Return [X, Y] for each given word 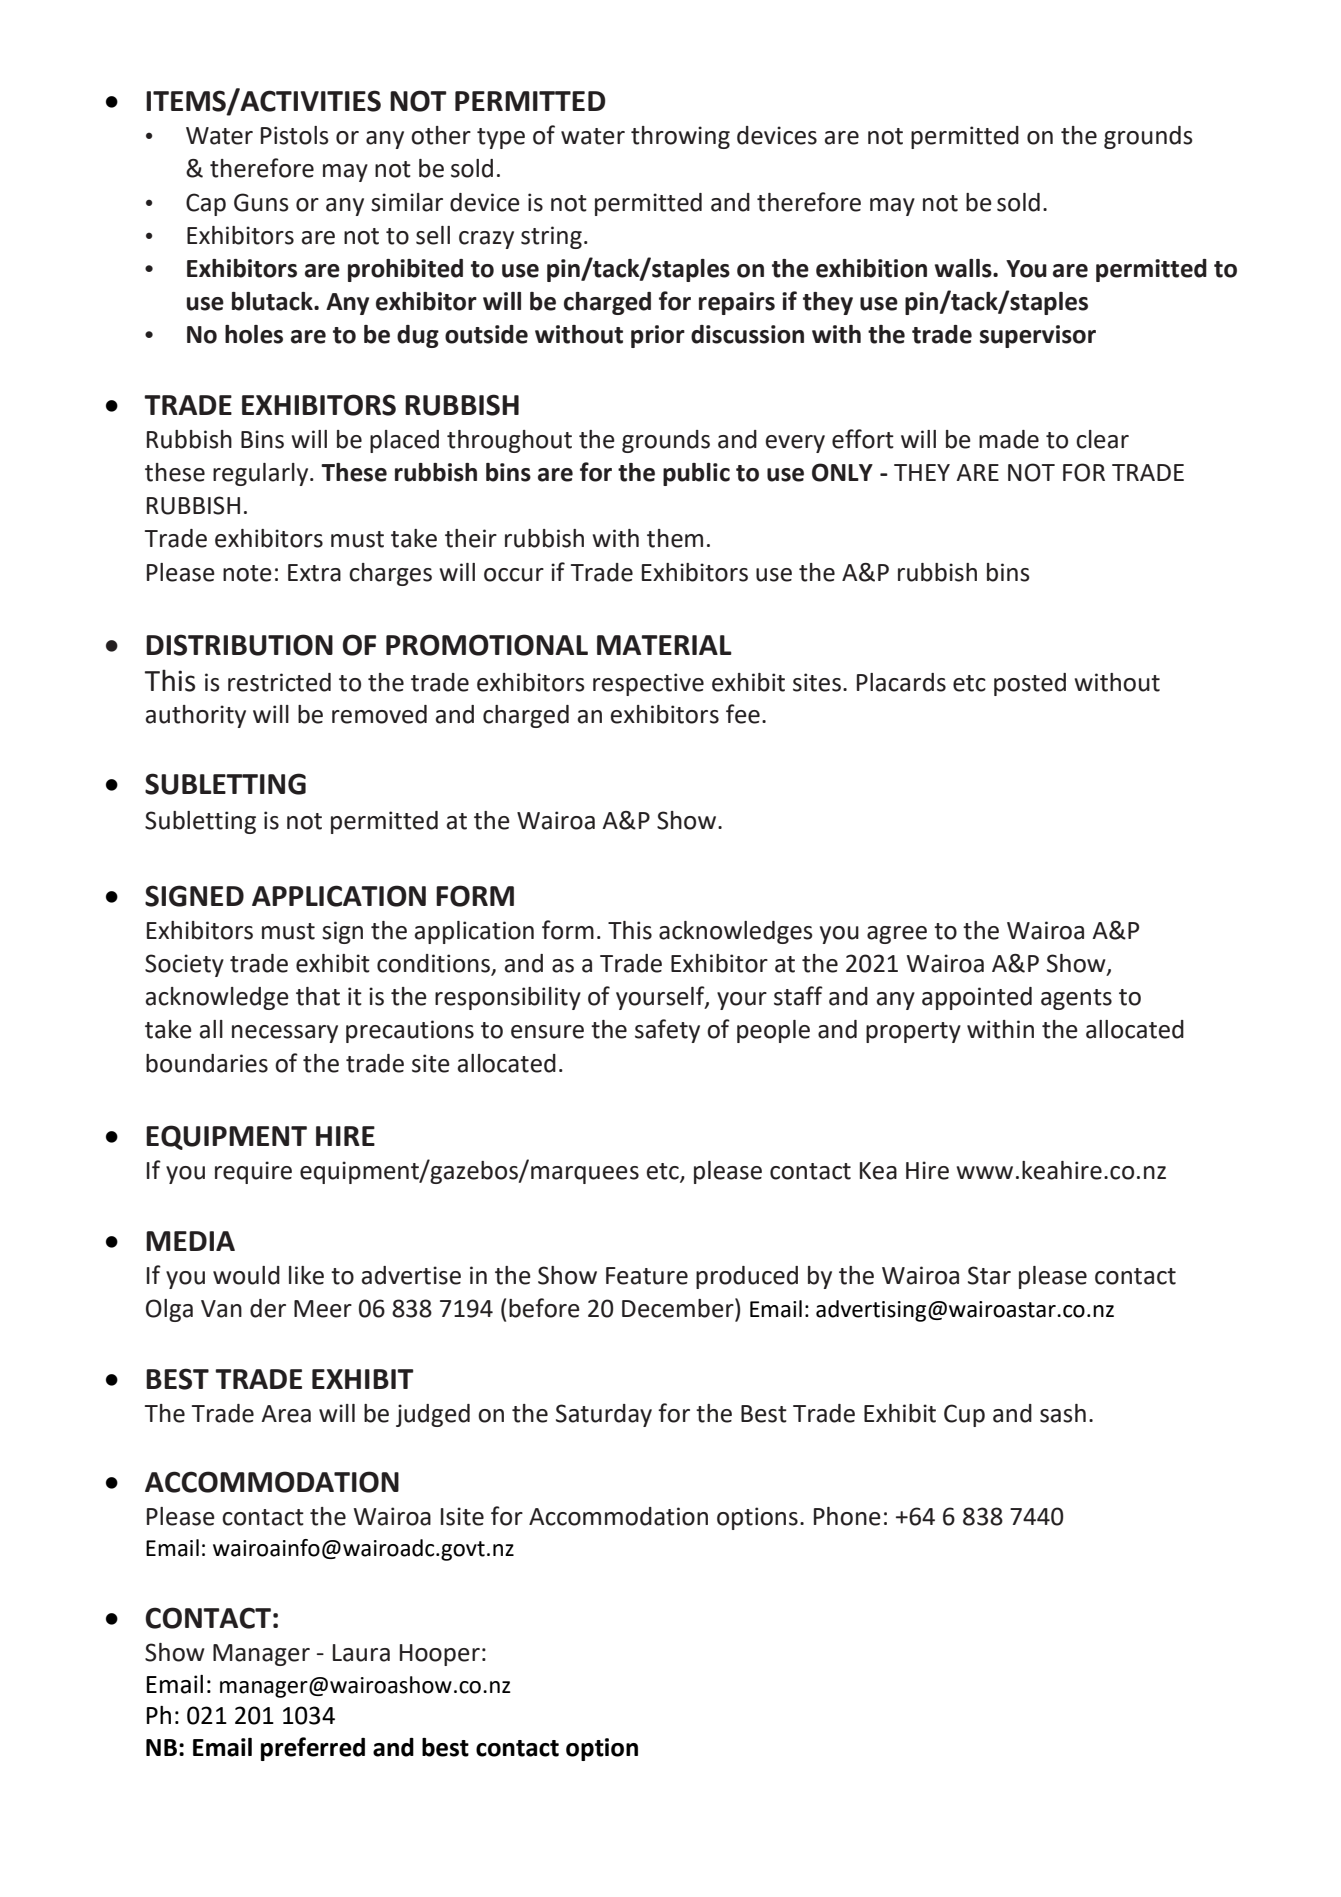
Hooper [440, 1655]
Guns [261, 202]
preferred [313, 1749]
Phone [847, 1516]
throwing [680, 137]
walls [964, 268]
